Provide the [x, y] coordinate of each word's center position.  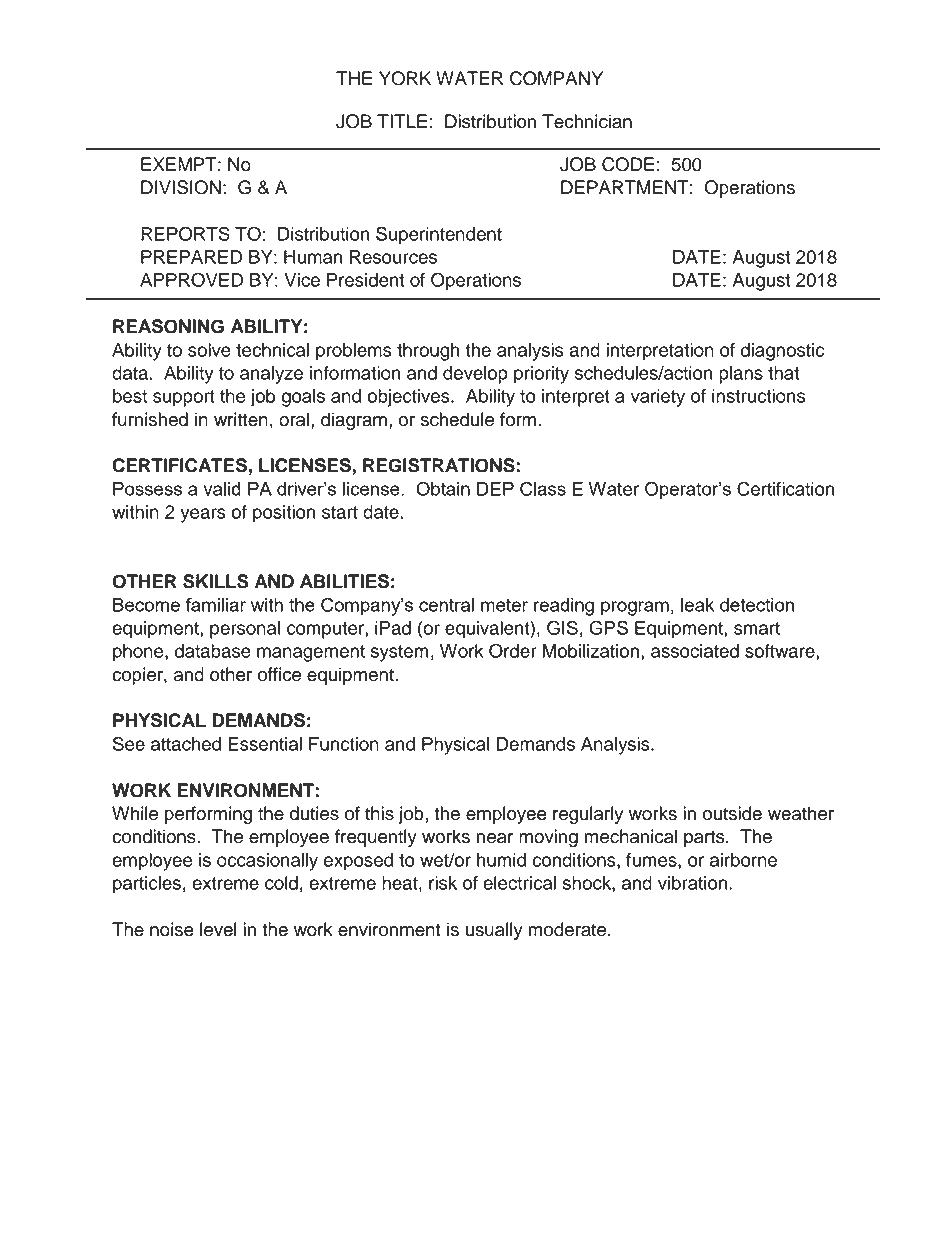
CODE [628, 164]
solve [209, 350]
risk [443, 883]
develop [475, 375]
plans [741, 375]
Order [513, 650]
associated [695, 651]
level [218, 929]
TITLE [402, 121]
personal [245, 630]
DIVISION [181, 187]
